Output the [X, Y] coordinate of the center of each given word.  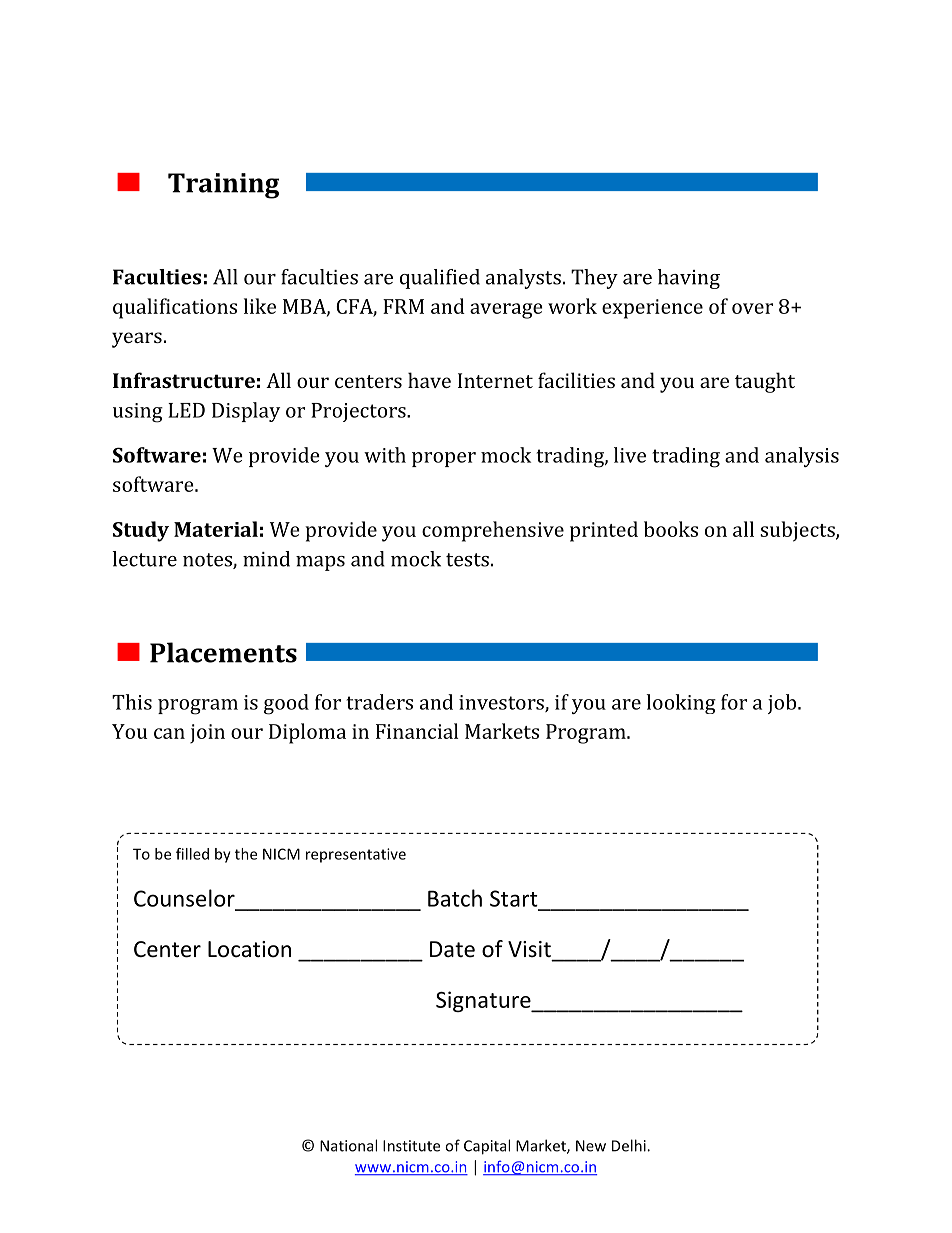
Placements [223, 652]
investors [502, 703]
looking [681, 704]
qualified [440, 279]
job [783, 704]
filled [192, 854]
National [348, 1145]
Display [246, 412]
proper [444, 459]
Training [223, 186]
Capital [487, 1147]
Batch [455, 898]
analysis [802, 457]
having [689, 279]
